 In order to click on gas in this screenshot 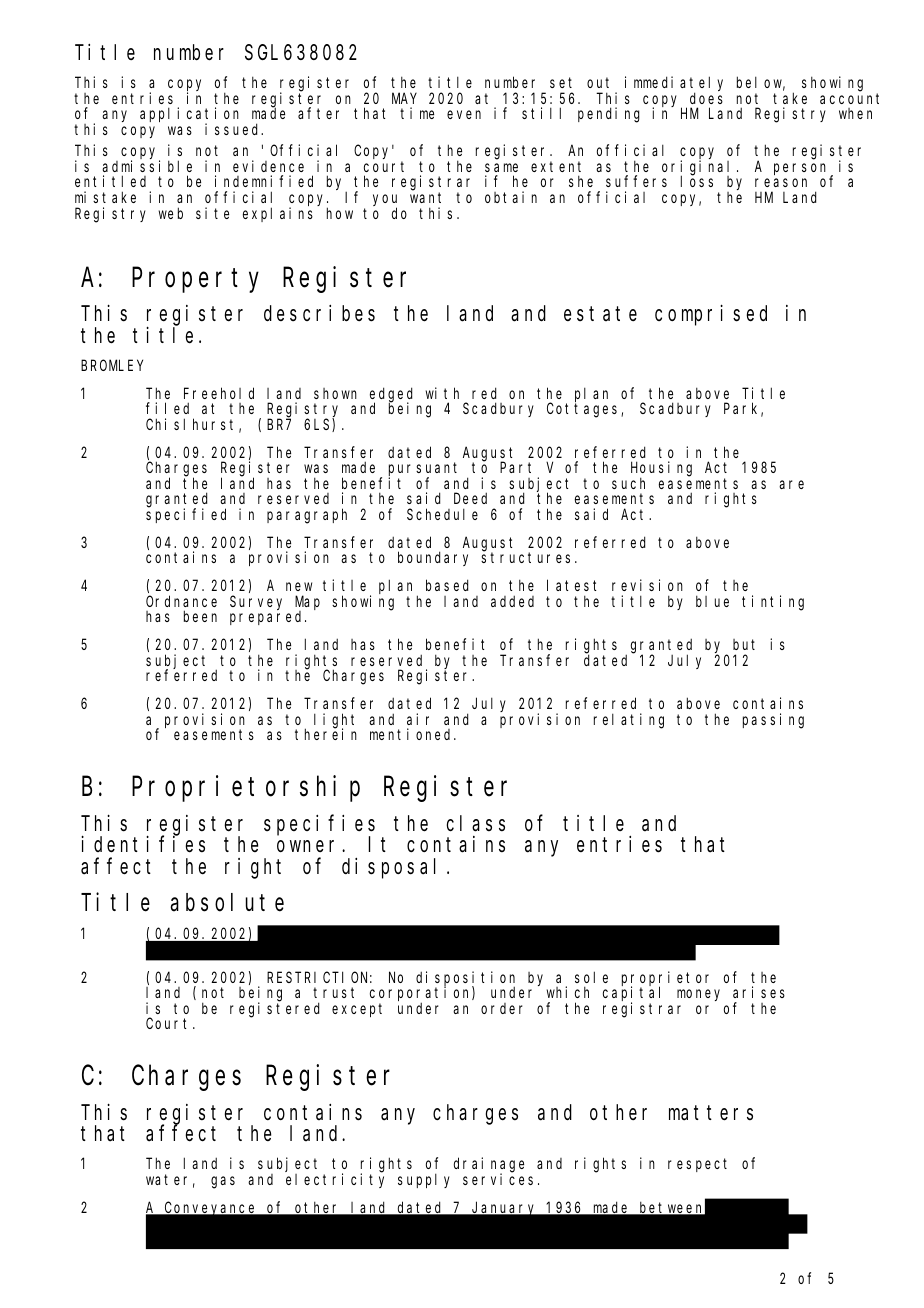, I will do `click(223, 1182)`.
